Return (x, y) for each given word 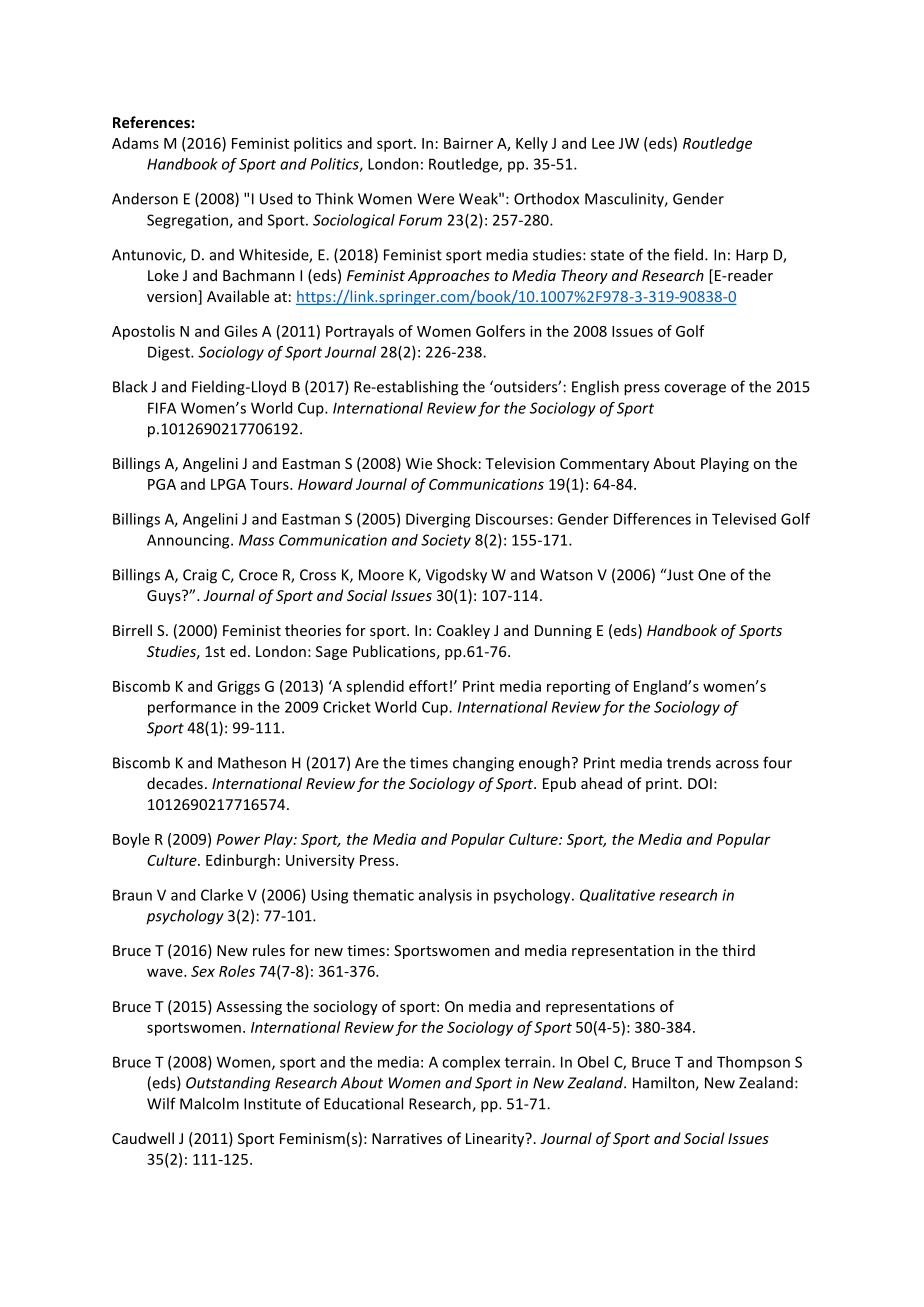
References (151, 122)
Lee (603, 143)
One (712, 575)
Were (435, 199)
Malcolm (209, 1103)
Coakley (463, 631)
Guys (165, 597)
